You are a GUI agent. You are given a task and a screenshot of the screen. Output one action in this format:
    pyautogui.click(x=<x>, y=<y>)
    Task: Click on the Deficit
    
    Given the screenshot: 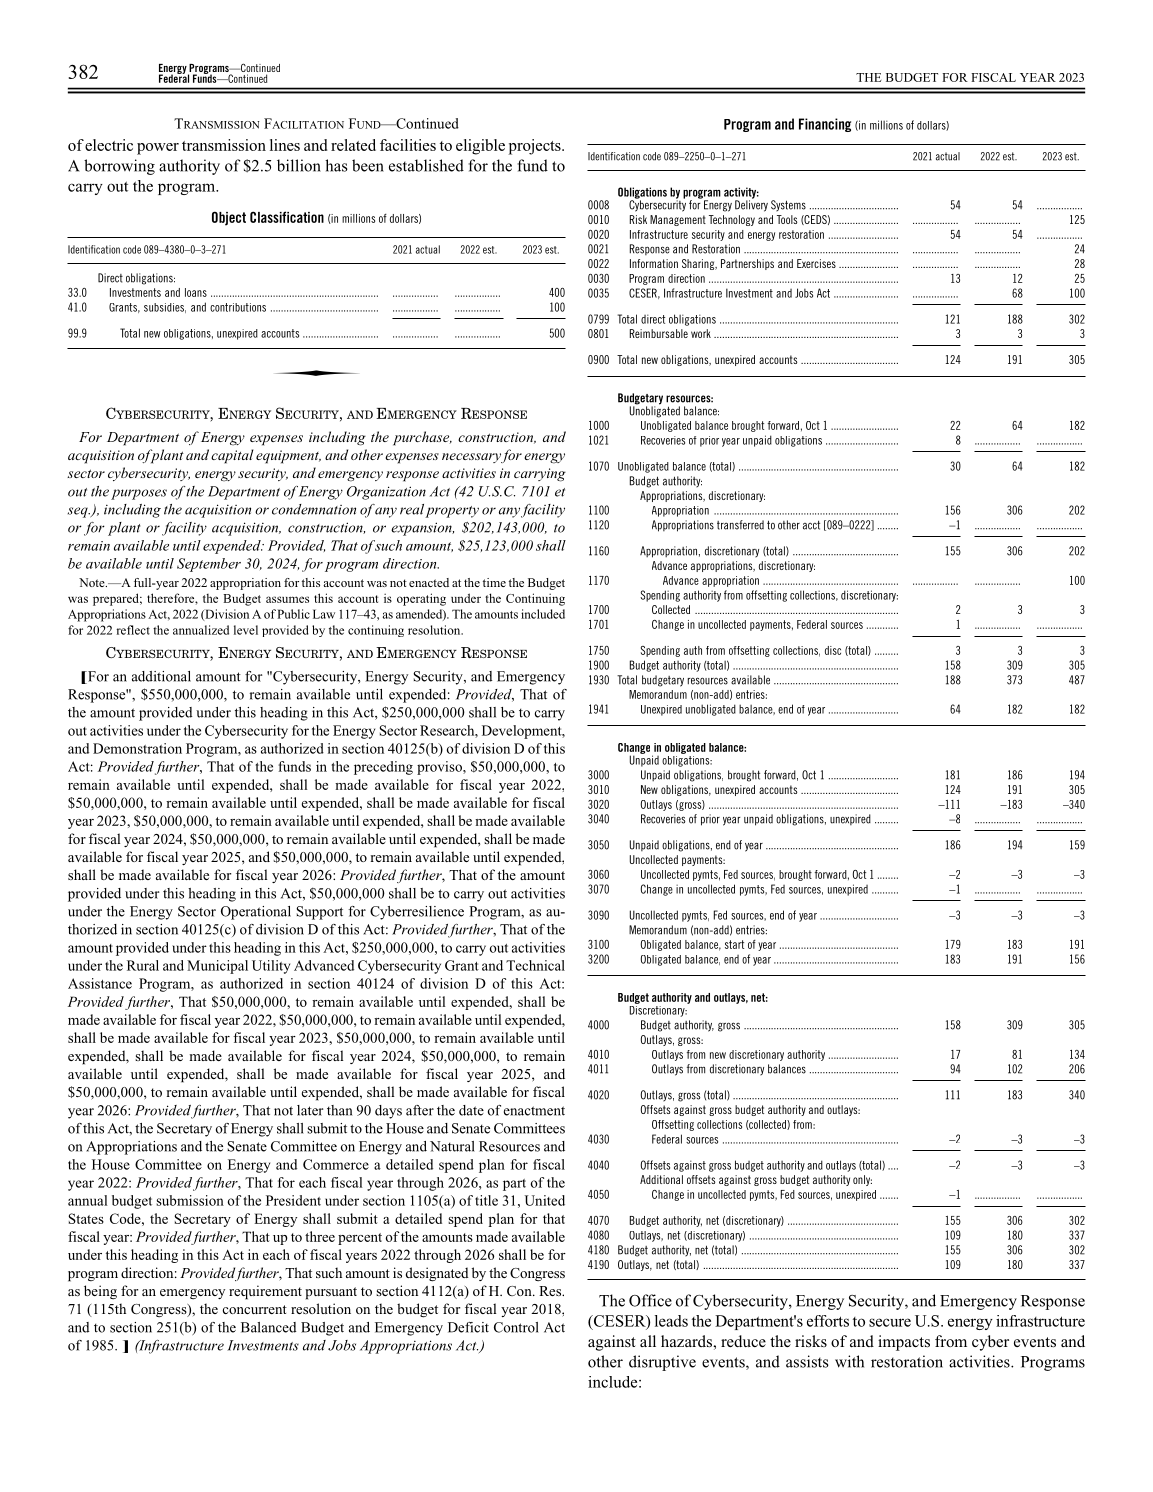 What is the action you would take?
    pyautogui.click(x=468, y=1327)
